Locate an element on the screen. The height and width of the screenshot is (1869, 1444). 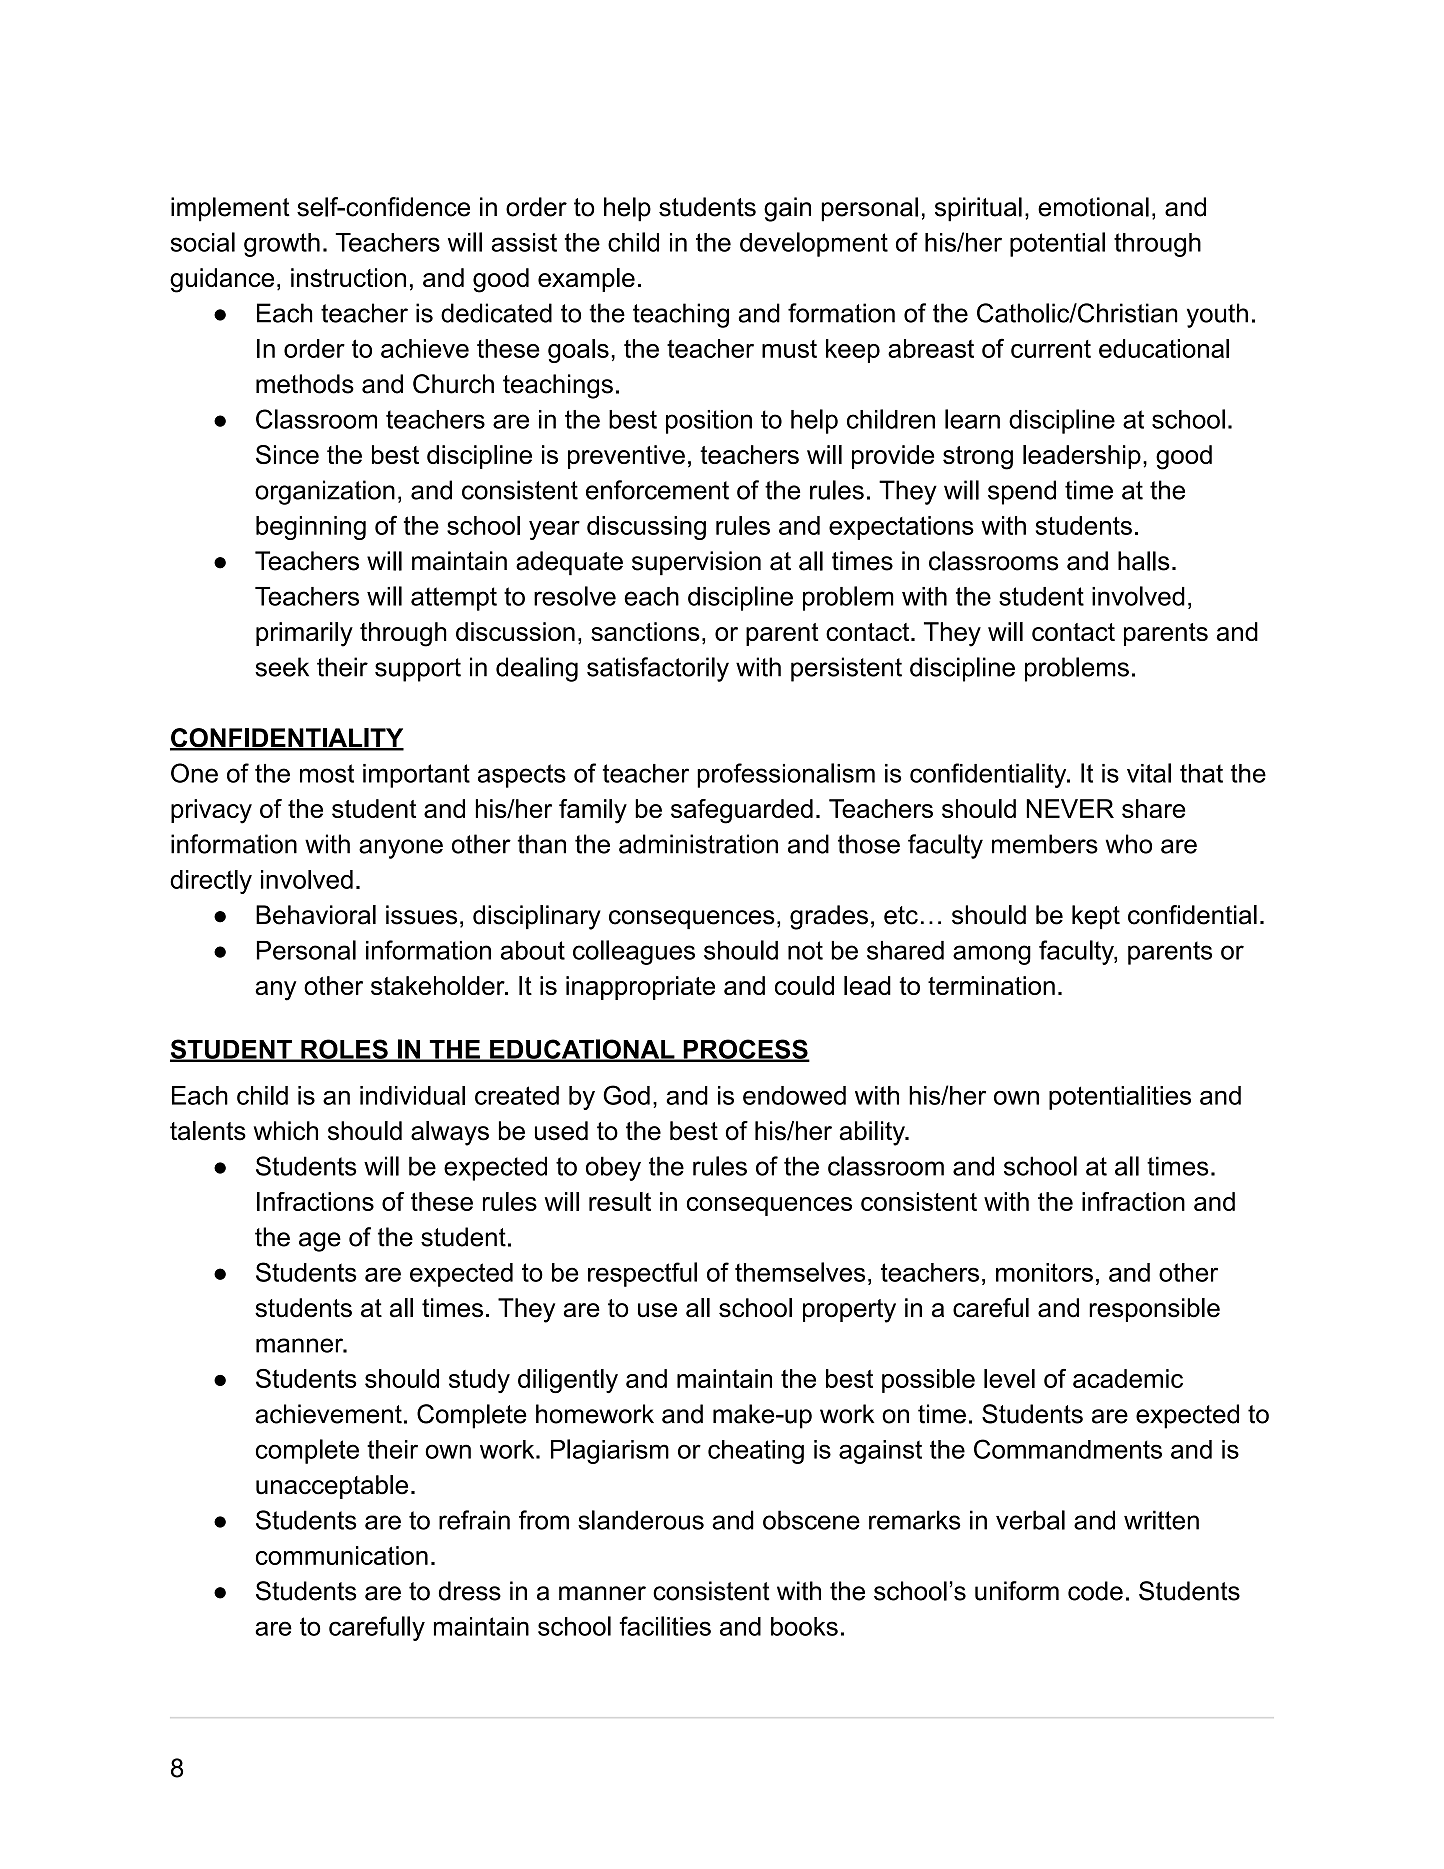
which is located at coordinates (286, 1131).
